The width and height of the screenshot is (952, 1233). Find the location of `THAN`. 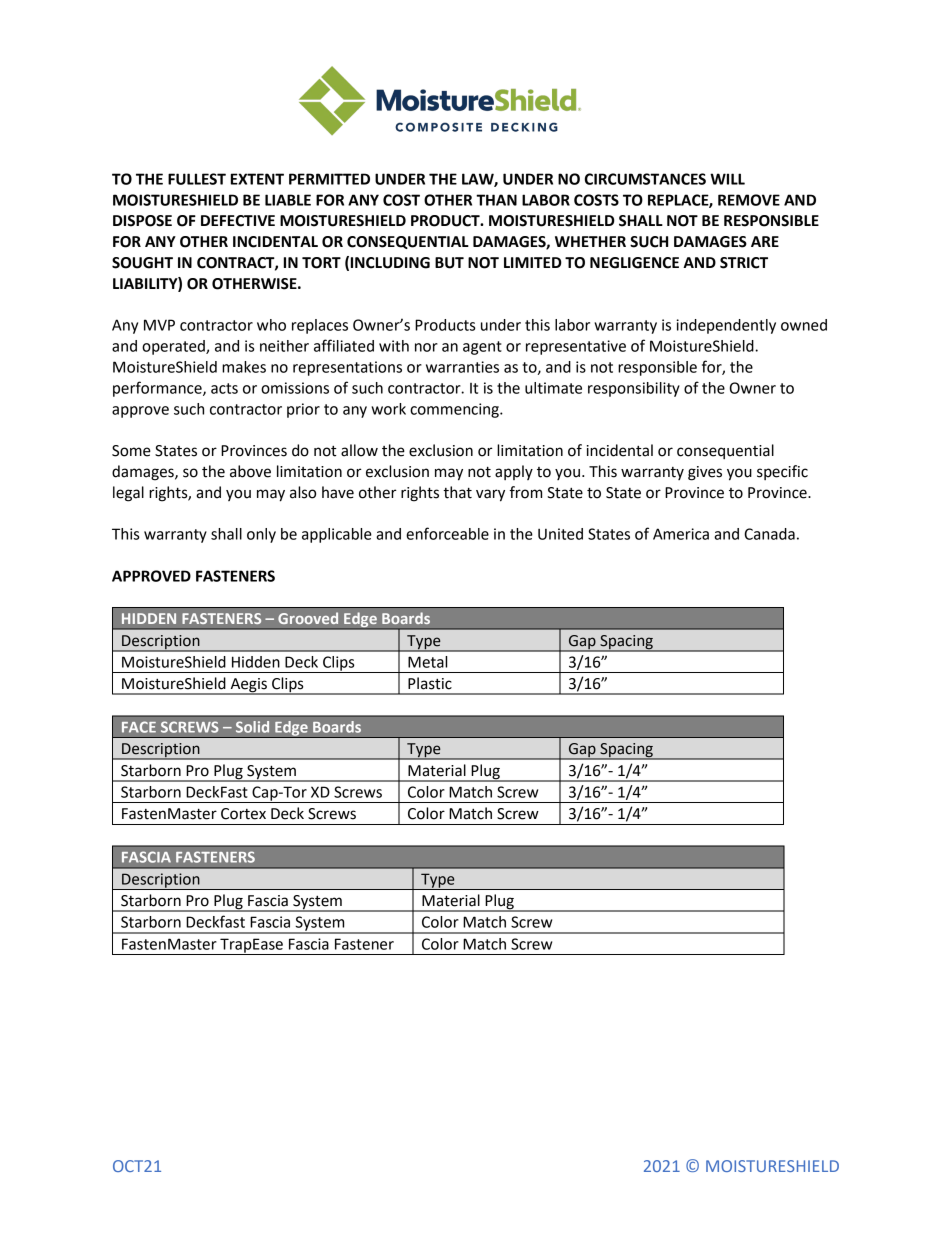

THAN is located at coordinates (496, 200).
